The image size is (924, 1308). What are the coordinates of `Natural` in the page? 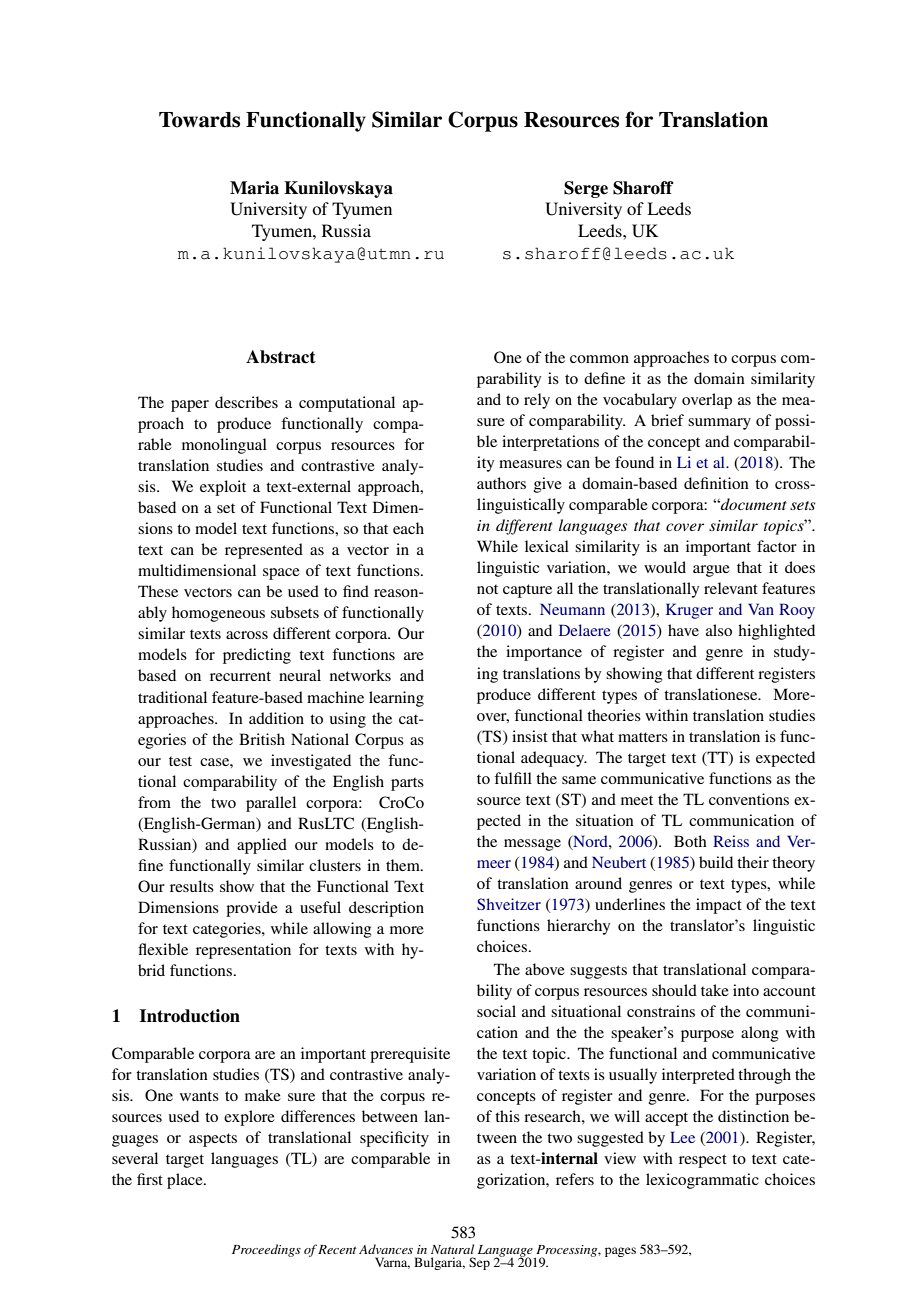 It's located at (452, 1249).
